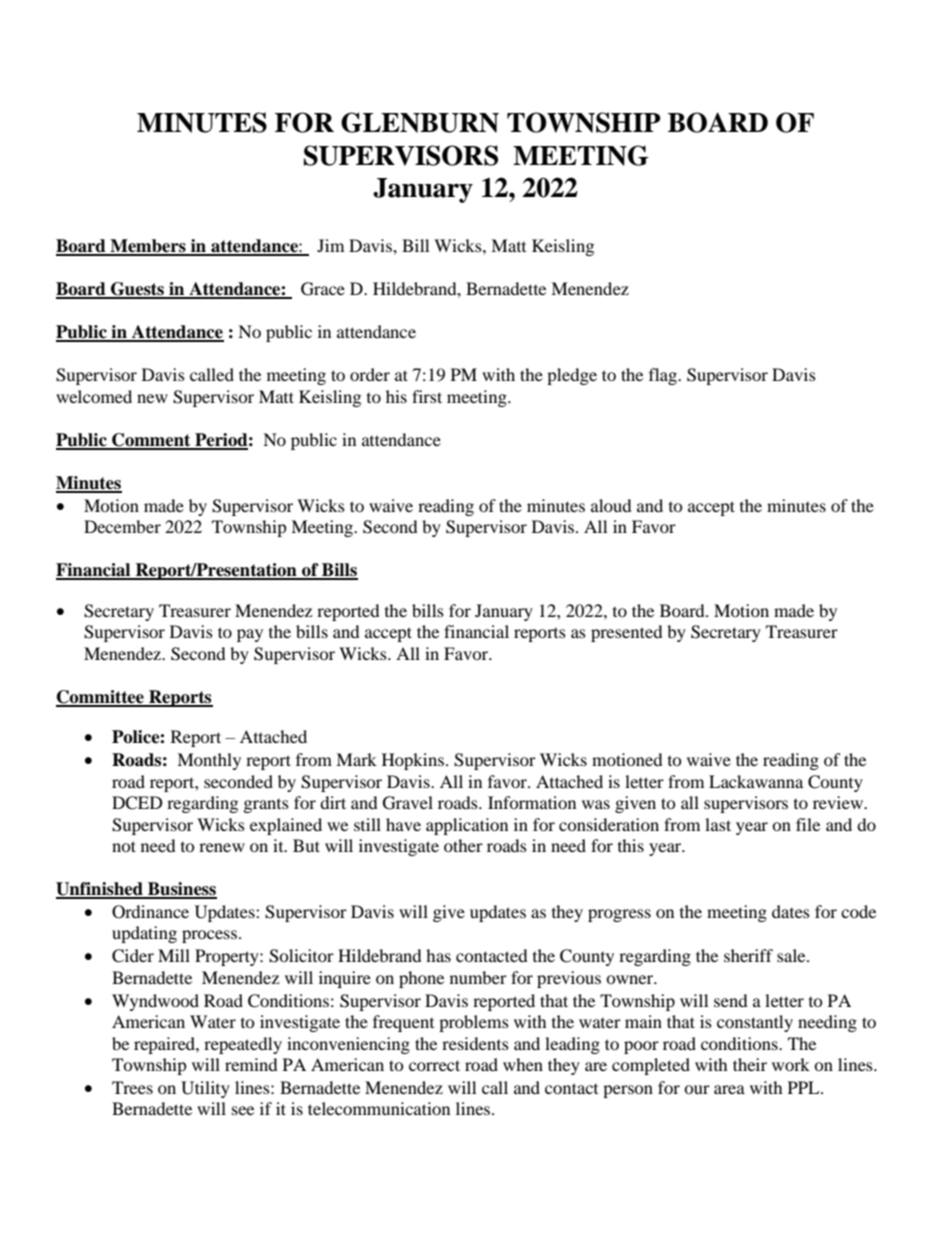  Describe the element at coordinates (664, 376) in the screenshot. I see `flag` at that location.
